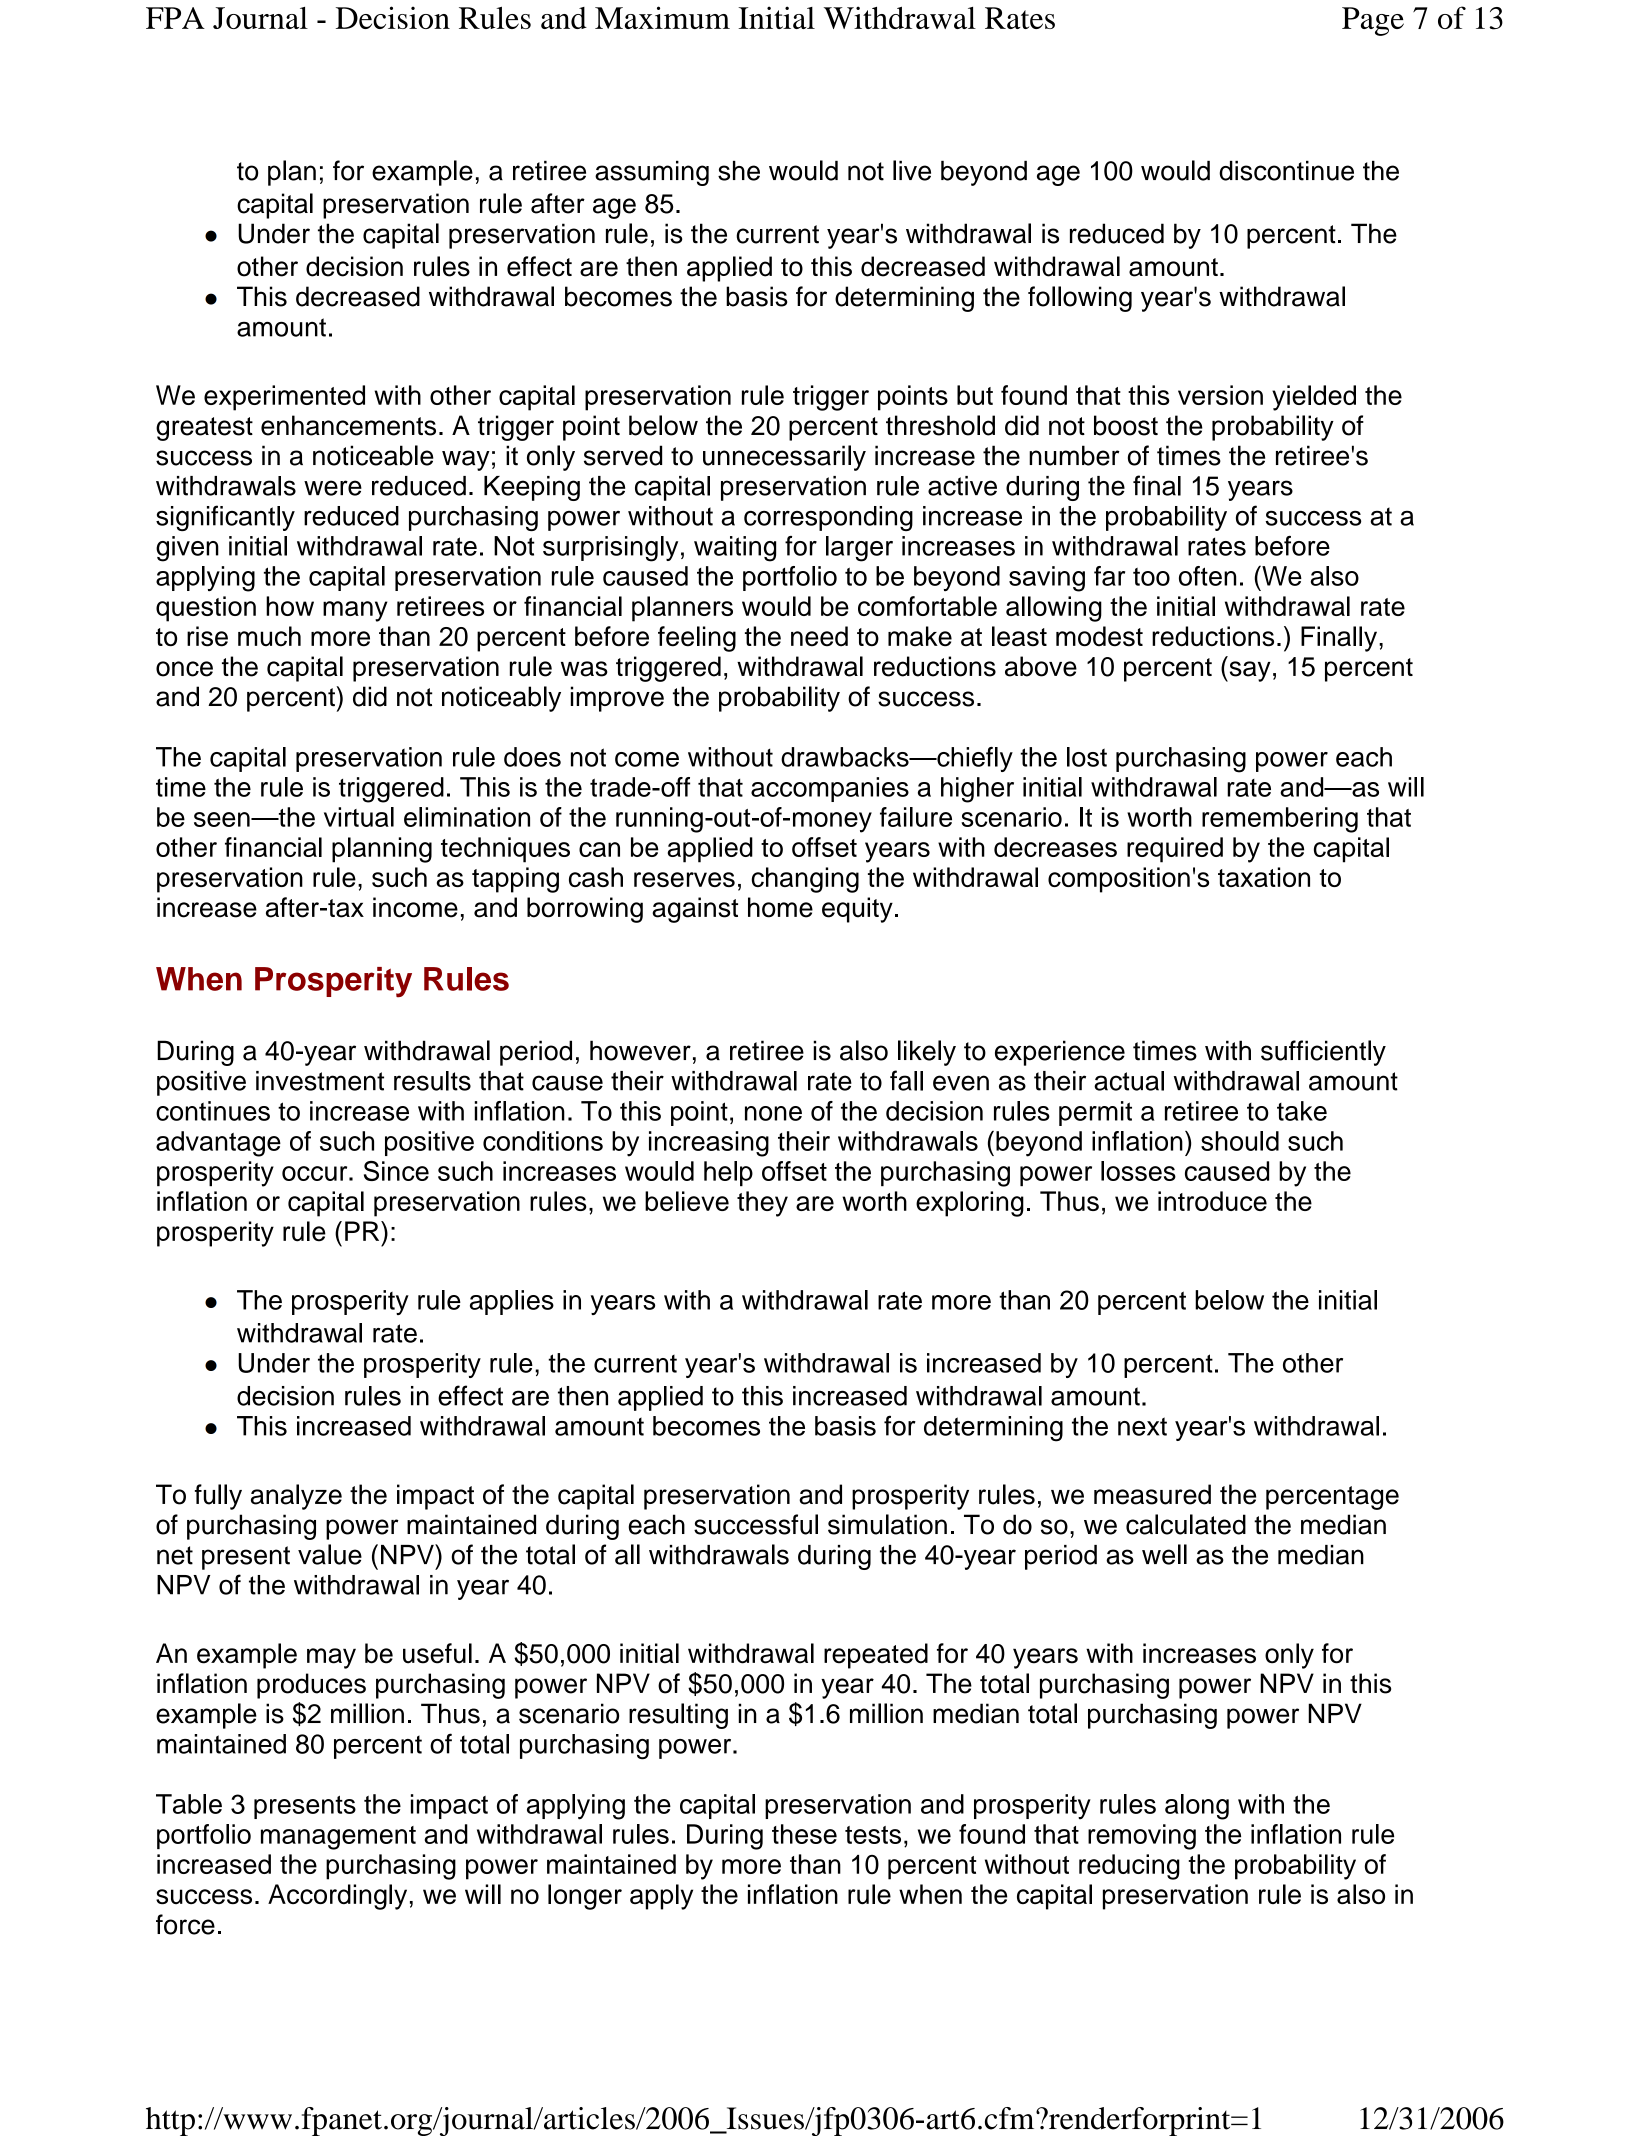  Describe the element at coordinates (1264, 877) in the image. I see `taxation` at that location.
